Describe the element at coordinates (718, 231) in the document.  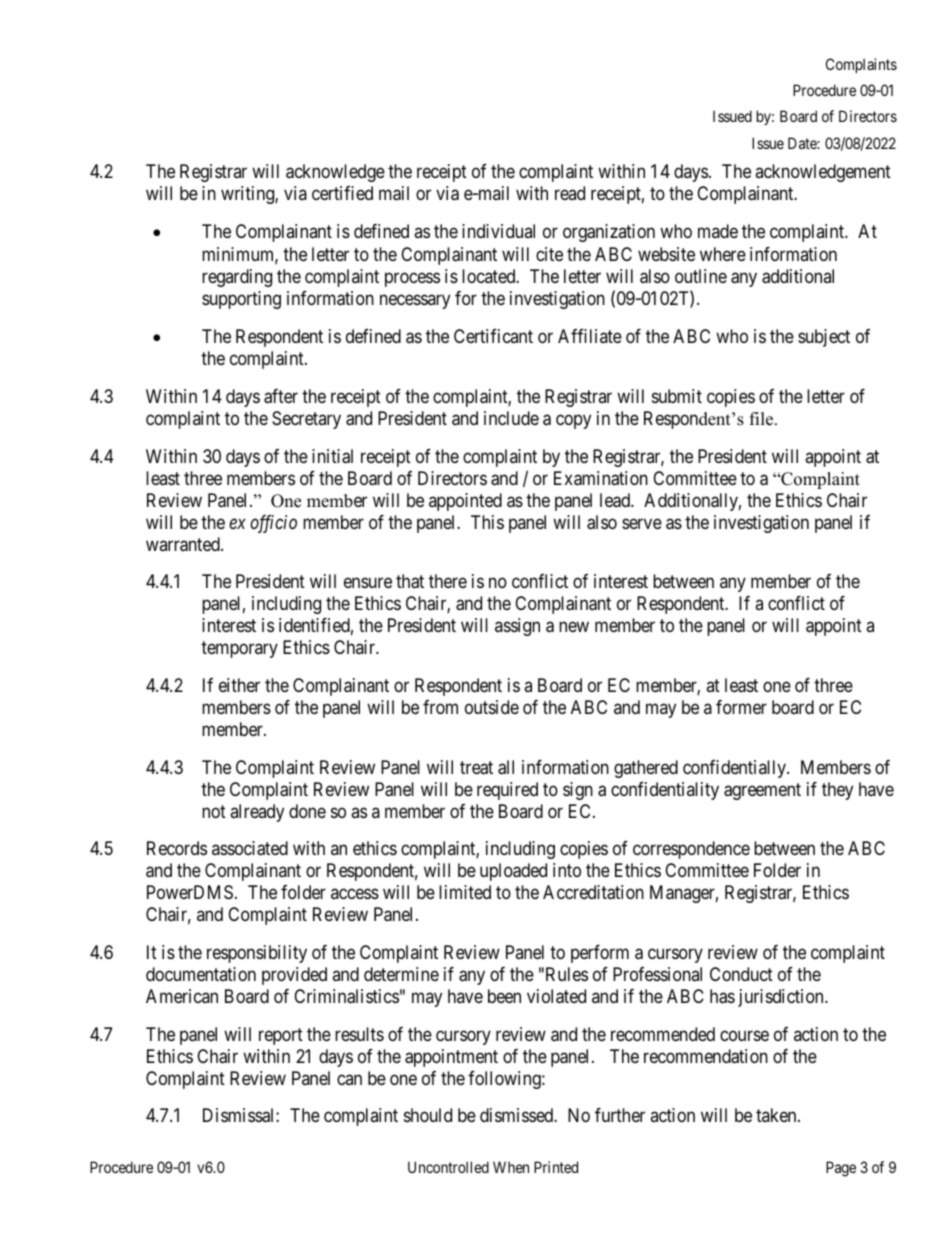
I see `made` at that location.
